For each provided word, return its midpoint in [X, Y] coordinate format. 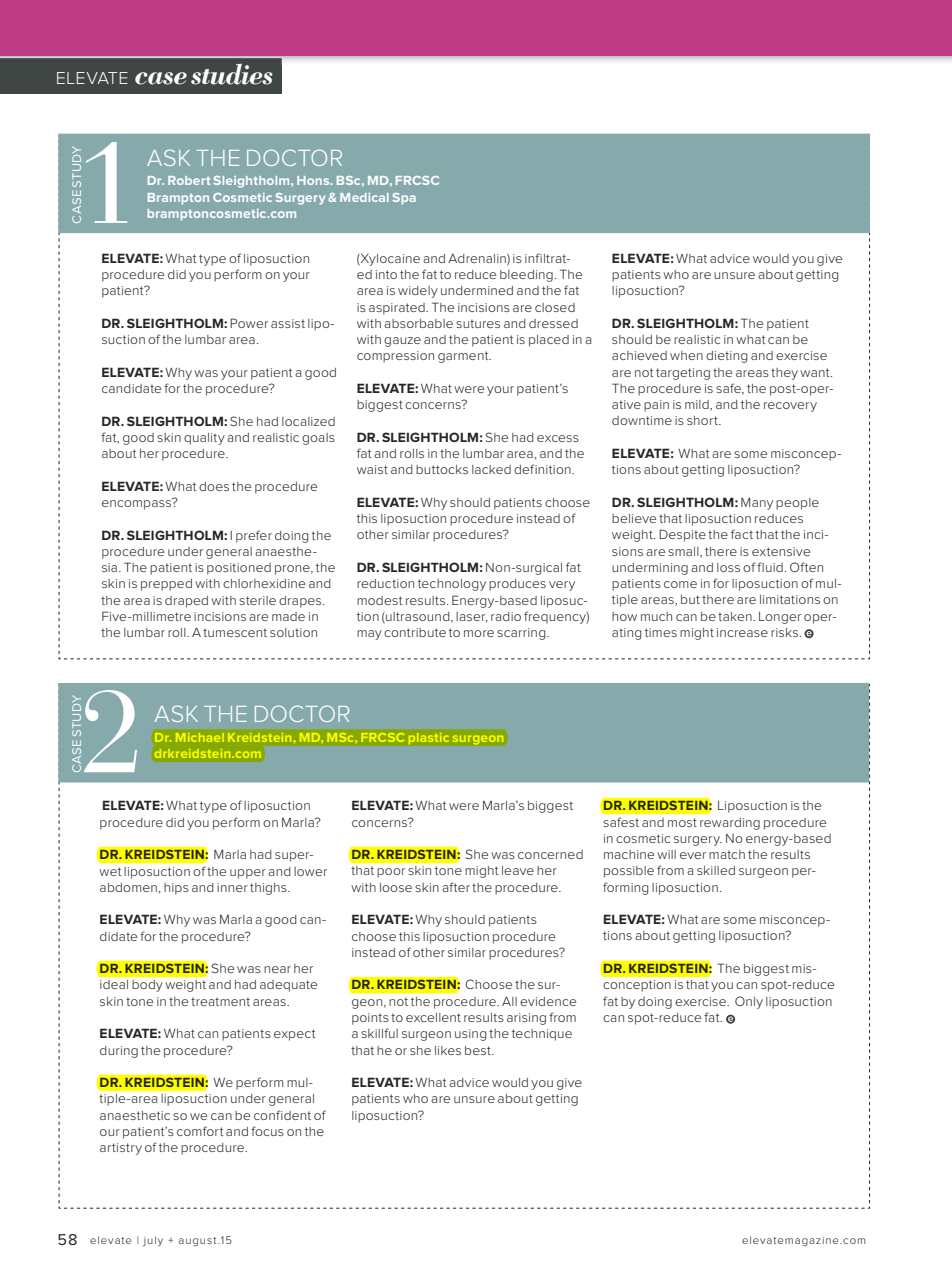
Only [749, 1002]
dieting [727, 357]
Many [757, 503]
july [153, 1241]
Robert [189, 180]
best [479, 1050]
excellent [433, 1017]
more [479, 633]
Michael [200, 737]
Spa [404, 199]
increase [742, 632]
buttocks [442, 469]
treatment [220, 1001]
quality [204, 439]
